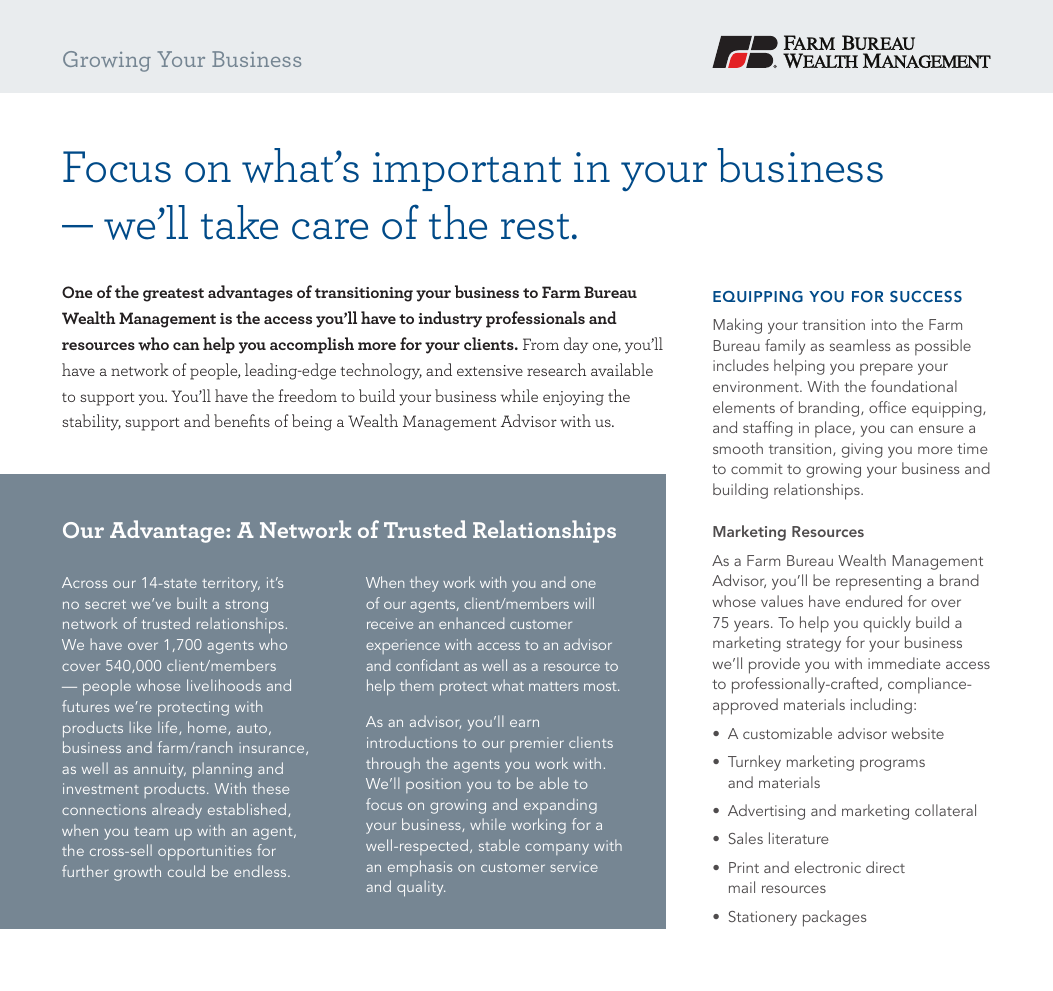 The image size is (1053, 991). I want to click on territory, so click(231, 584).
